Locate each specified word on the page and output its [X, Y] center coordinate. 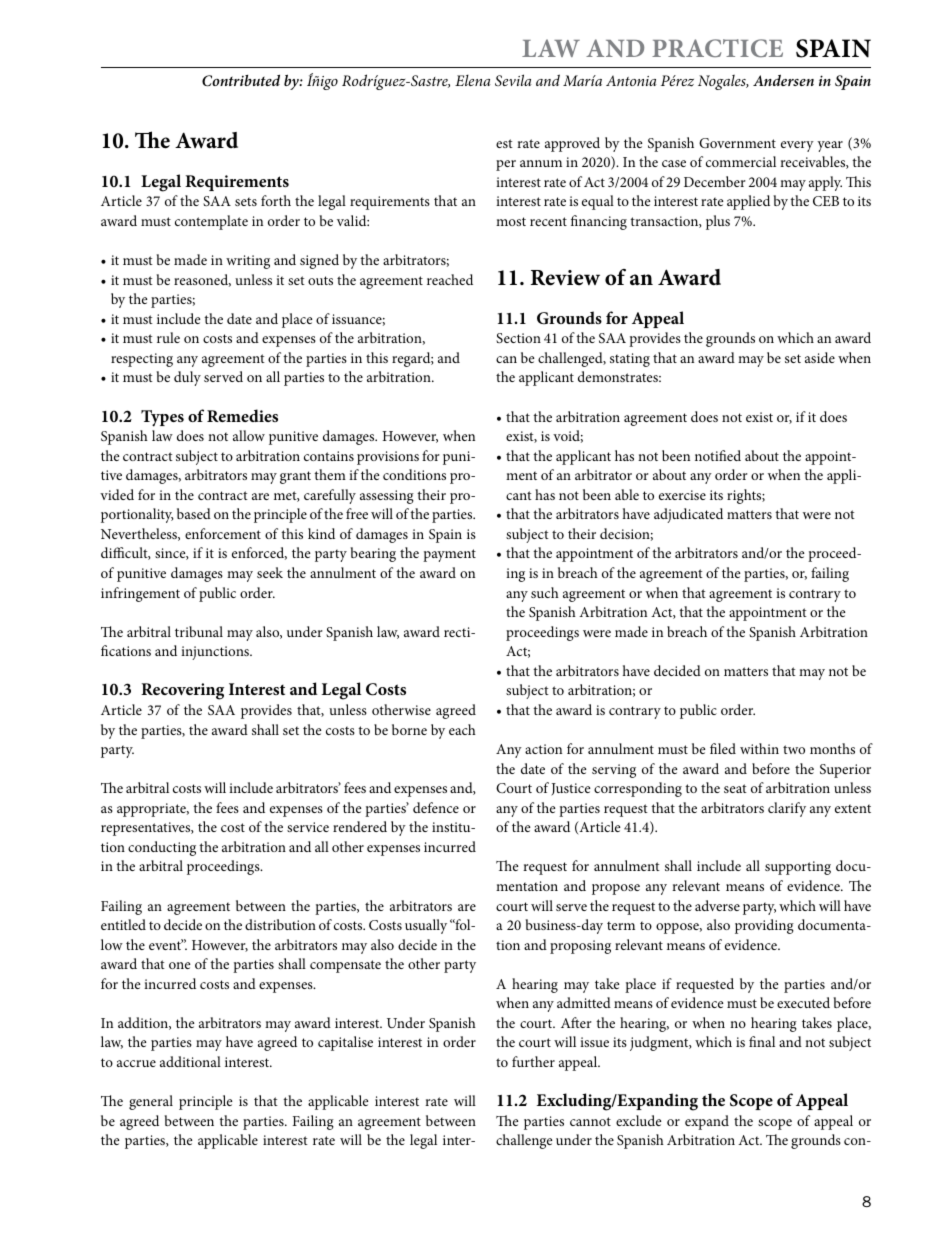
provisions [388, 458]
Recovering [182, 691]
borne [409, 729]
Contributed [241, 81]
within [759, 748]
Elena [473, 80]
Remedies [242, 415]
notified [718, 455]
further [533, 1061]
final [762, 1041]
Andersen [783, 80]
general [151, 1102]
